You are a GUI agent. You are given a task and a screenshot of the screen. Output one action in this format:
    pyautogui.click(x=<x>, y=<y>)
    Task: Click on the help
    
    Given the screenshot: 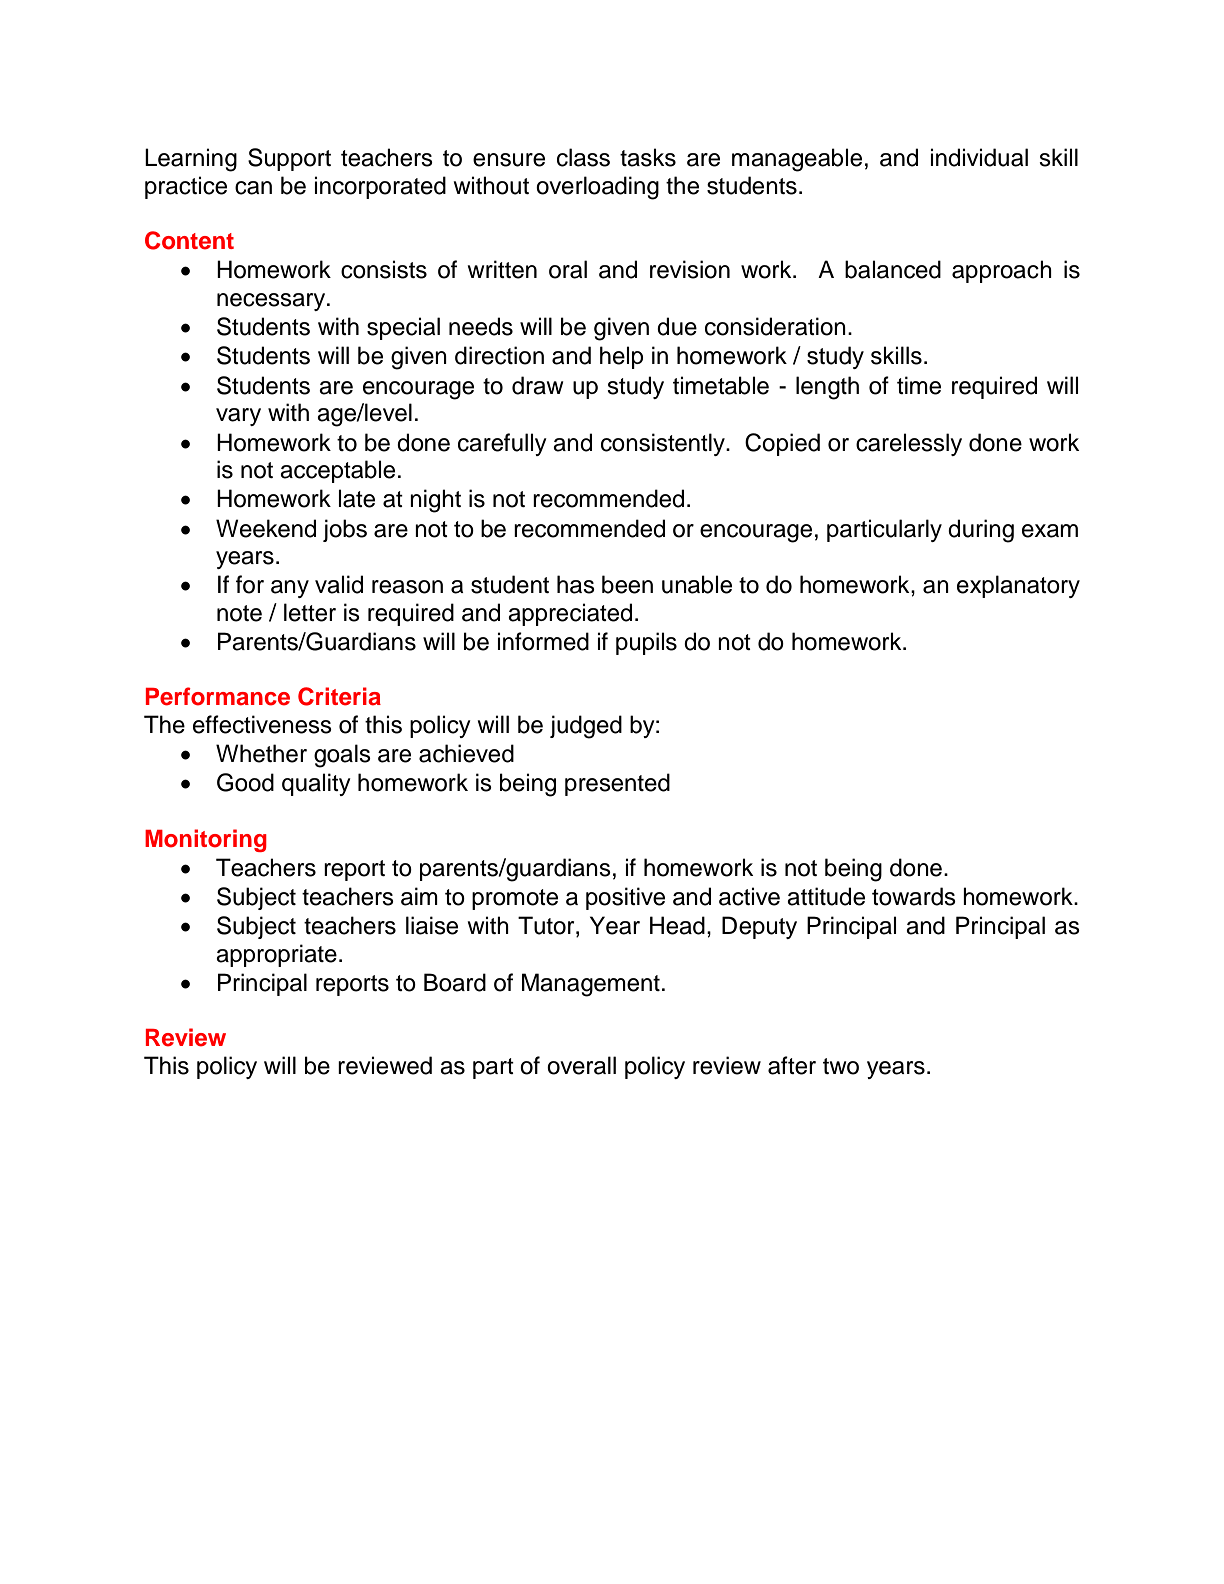 What is the action you would take?
    pyautogui.click(x=621, y=357)
